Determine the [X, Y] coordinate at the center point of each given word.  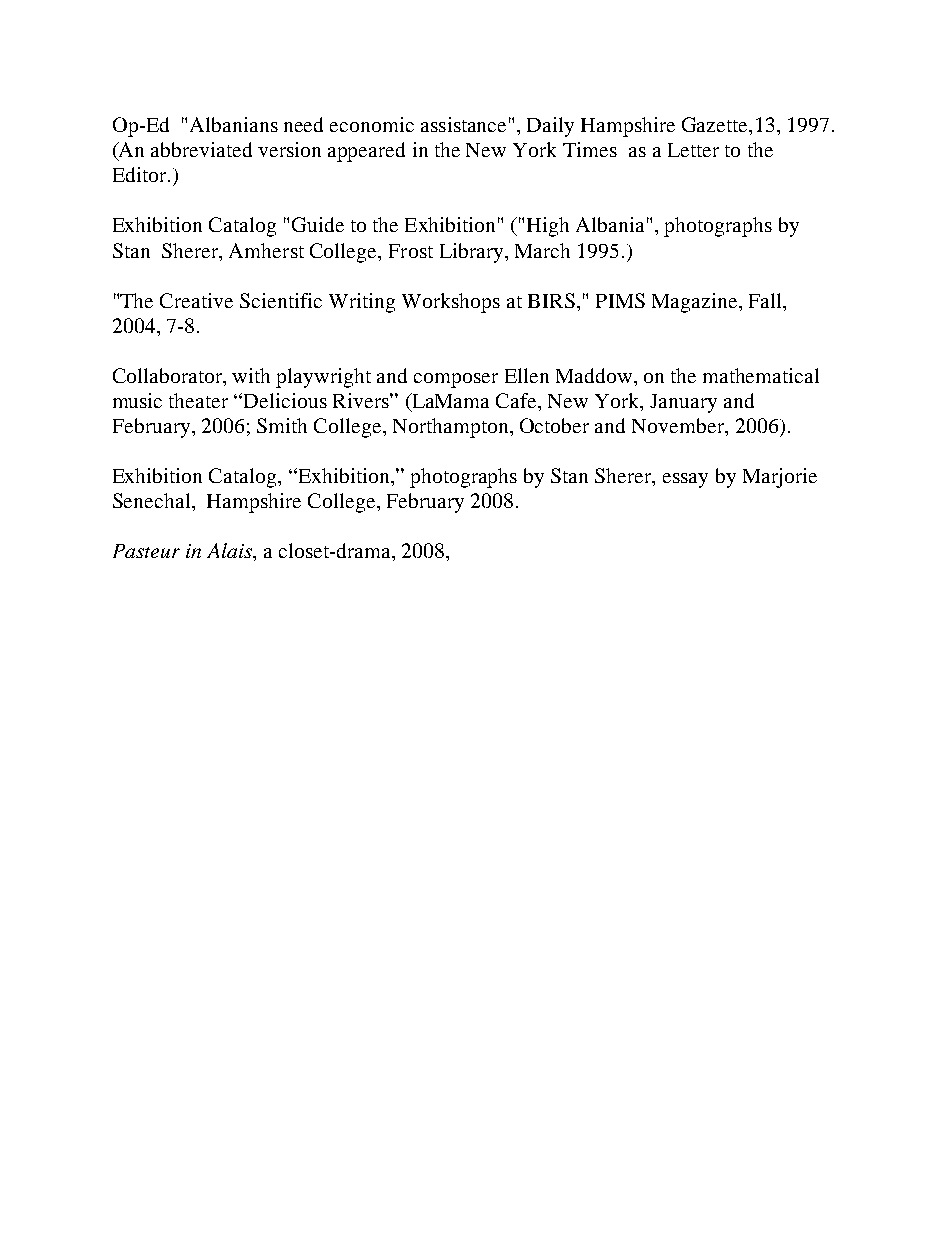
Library [473, 253]
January [683, 403]
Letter [693, 150]
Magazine [696, 303]
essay [685, 480]
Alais [230, 550]
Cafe [517, 400]
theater [198, 400]
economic [372, 124]
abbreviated [201, 149]
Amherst [266, 250]
